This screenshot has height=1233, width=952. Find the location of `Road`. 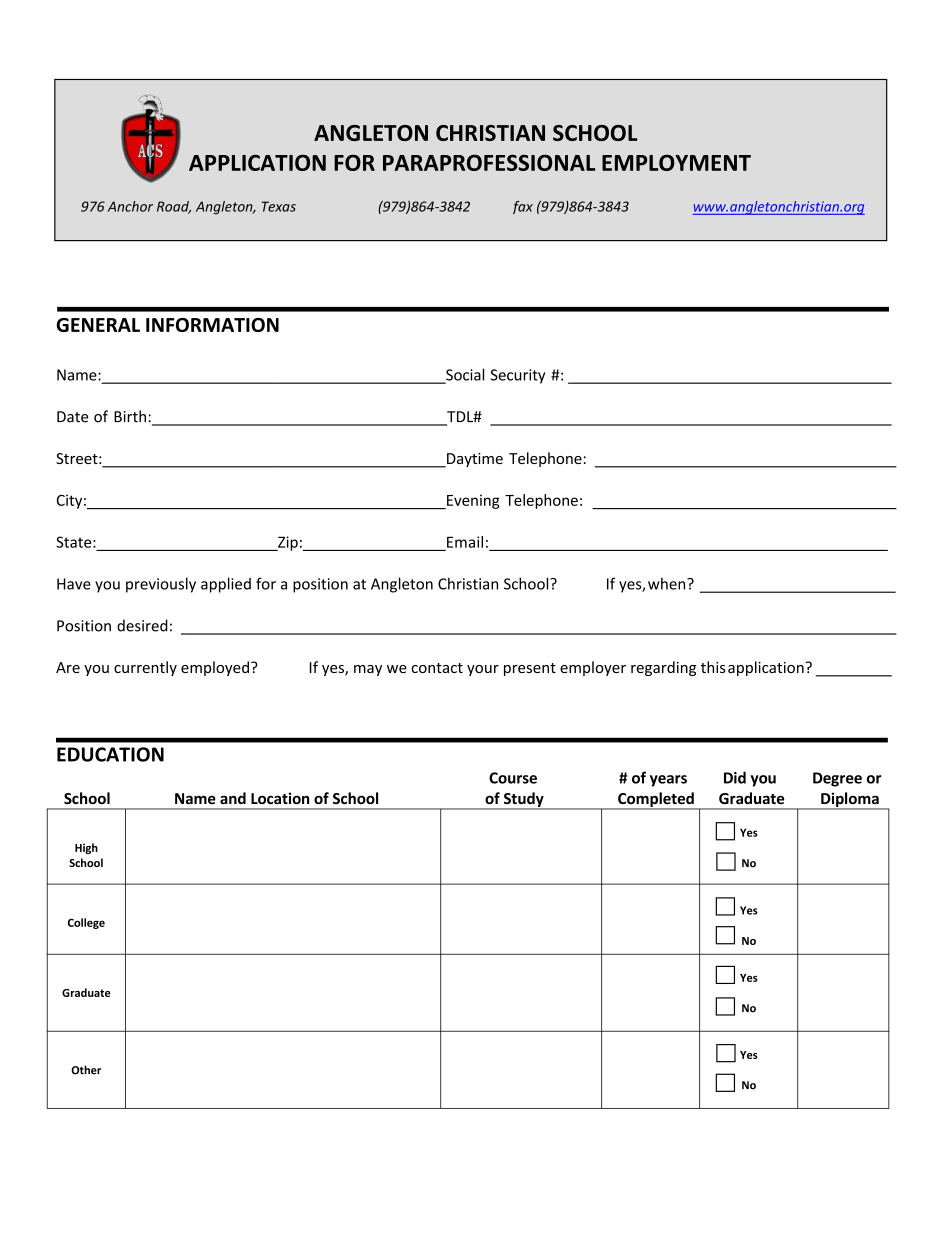

Road is located at coordinates (174, 207).
